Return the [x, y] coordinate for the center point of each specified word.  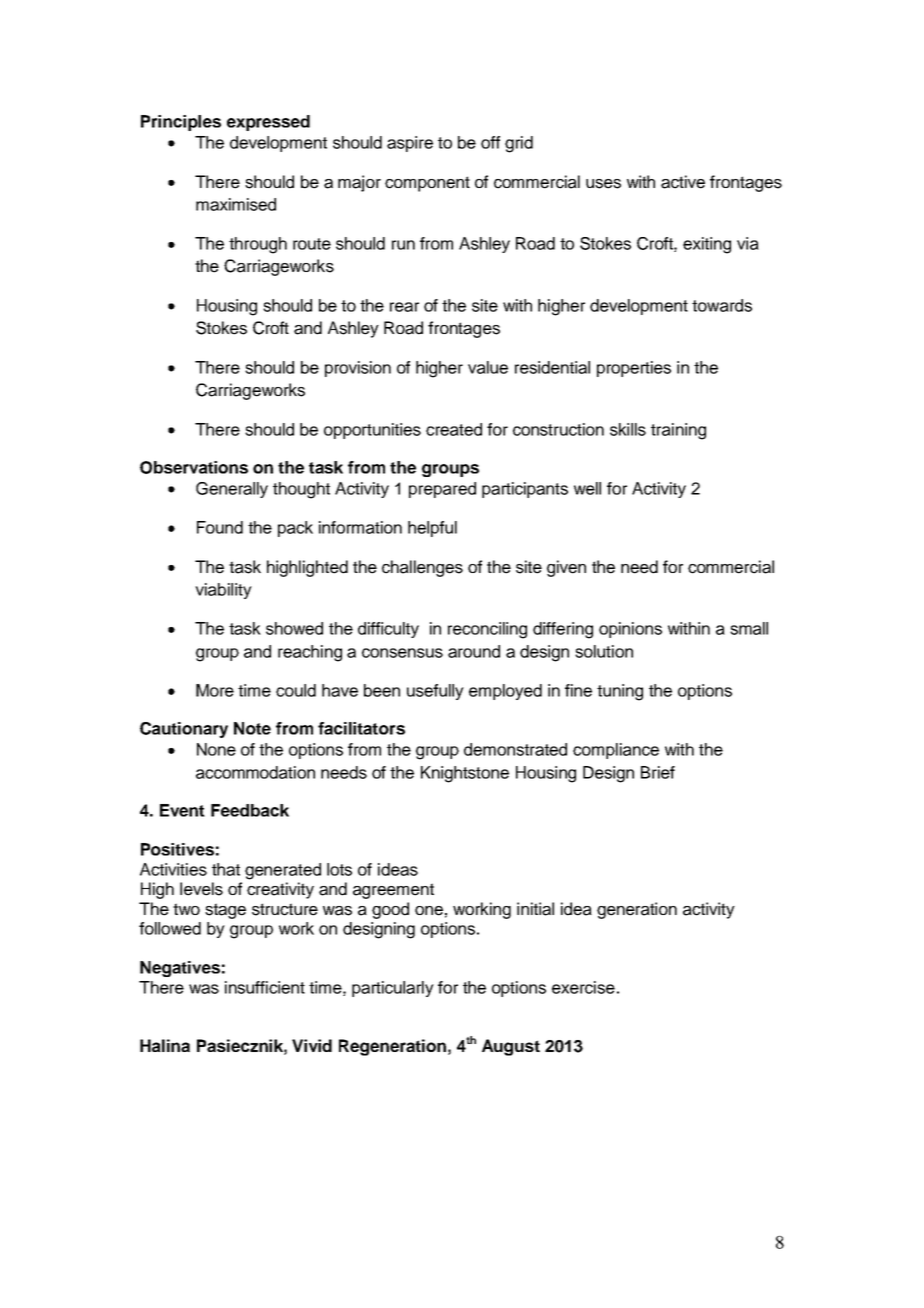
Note [252, 728]
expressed [268, 123]
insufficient [265, 987]
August [511, 1047]
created [454, 429]
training [678, 431]
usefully [435, 692]
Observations [194, 467]
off [490, 142]
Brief [658, 772]
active [683, 182]
